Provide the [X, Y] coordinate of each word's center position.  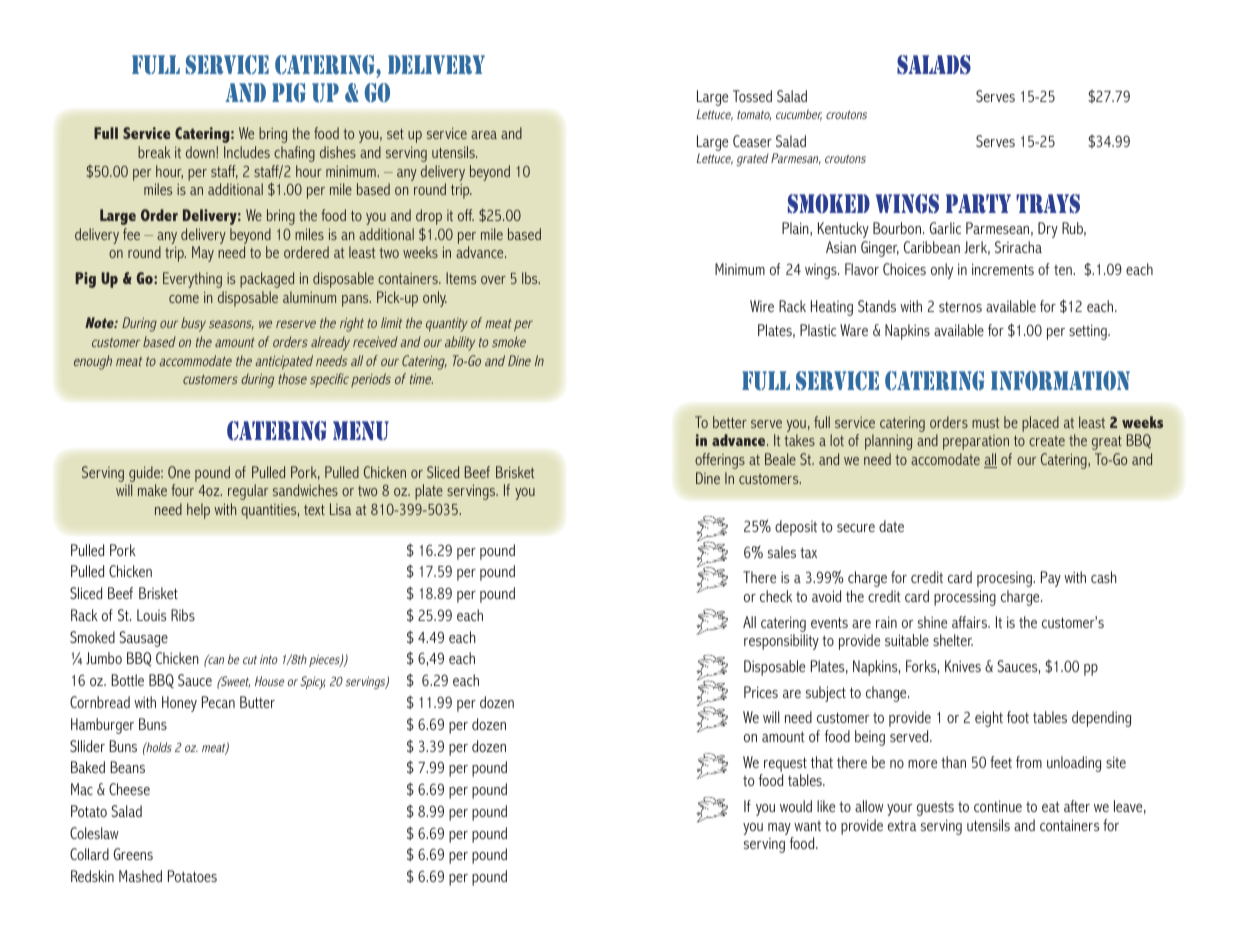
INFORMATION [1060, 381]
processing [965, 598]
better [730, 422]
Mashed [140, 876]
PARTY [978, 204]
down [201, 152]
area [484, 135]
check [776, 596]
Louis [152, 615]
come [184, 299]
